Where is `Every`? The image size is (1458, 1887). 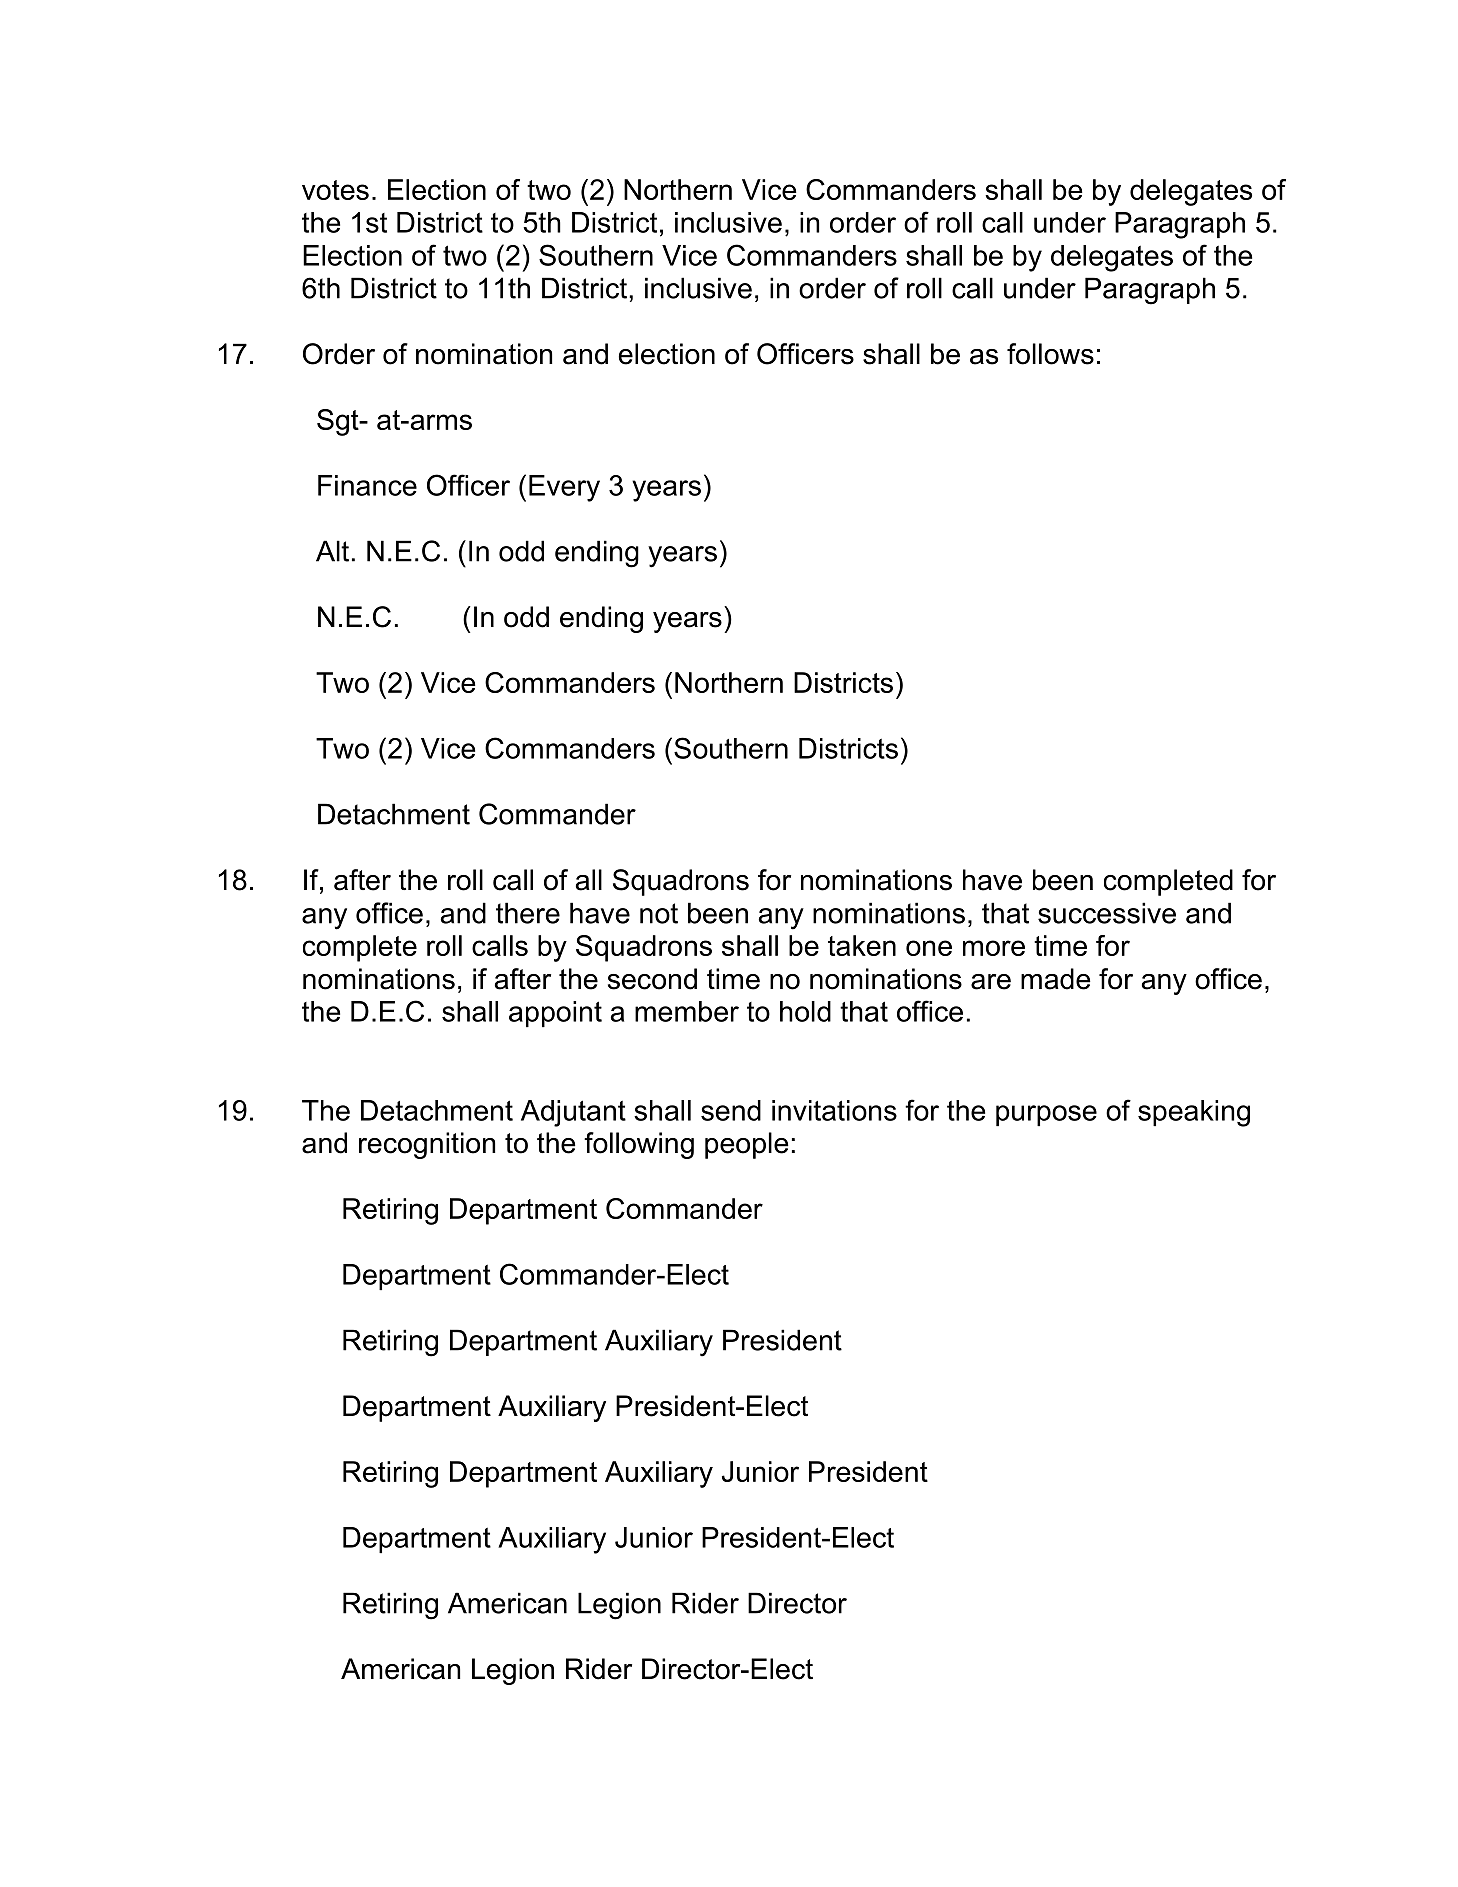 Every is located at coordinates (564, 488).
